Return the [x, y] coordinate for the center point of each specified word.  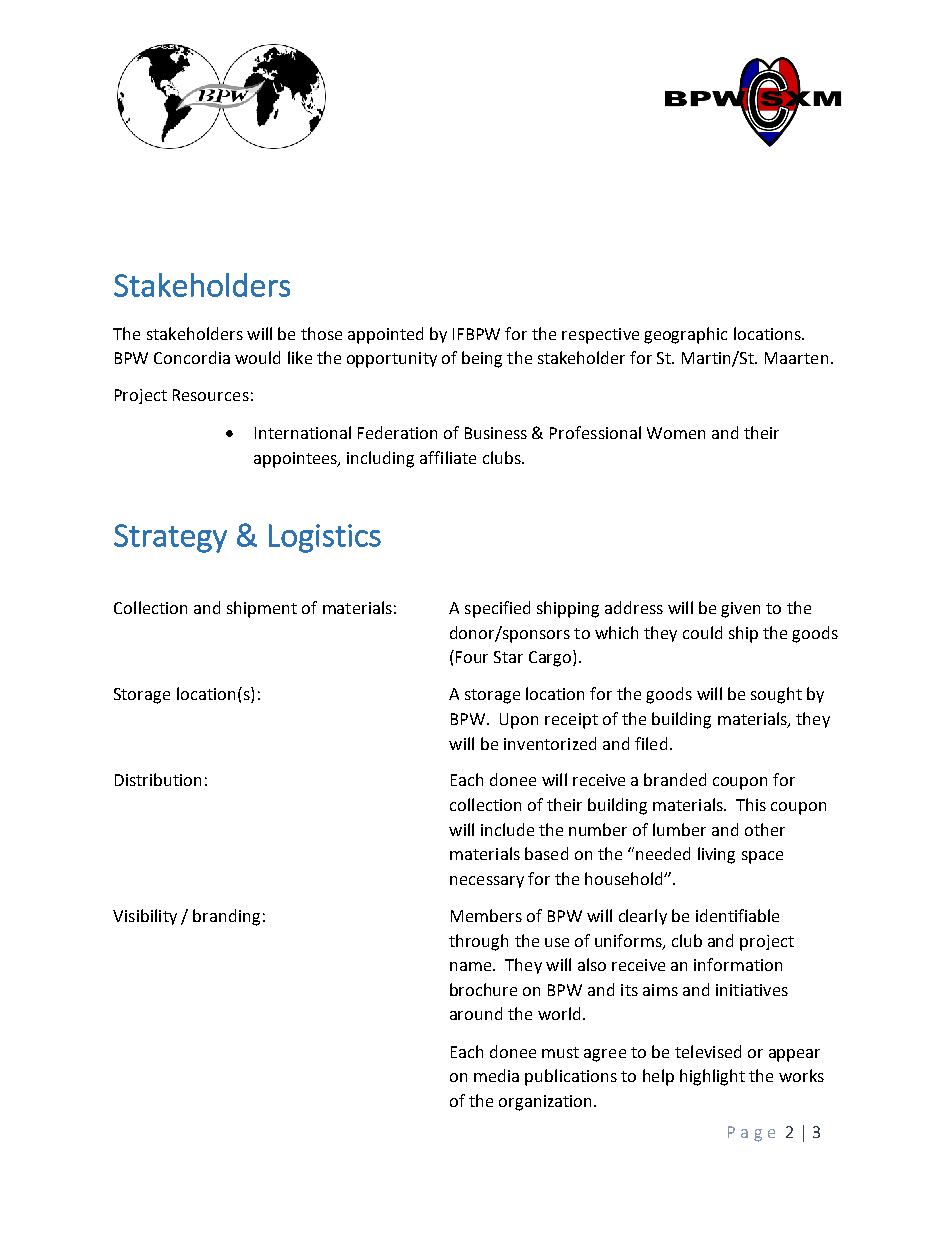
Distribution [158, 779]
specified [497, 609]
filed [651, 743]
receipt [571, 721]
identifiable [737, 915]
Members [486, 915]
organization [547, 1103]
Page [751, 1134]
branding [226, 917]
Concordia [192, 357]
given [740, 610]
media [496, 1075]
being [482, 359]
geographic [685, 335]
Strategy [170, 538]
